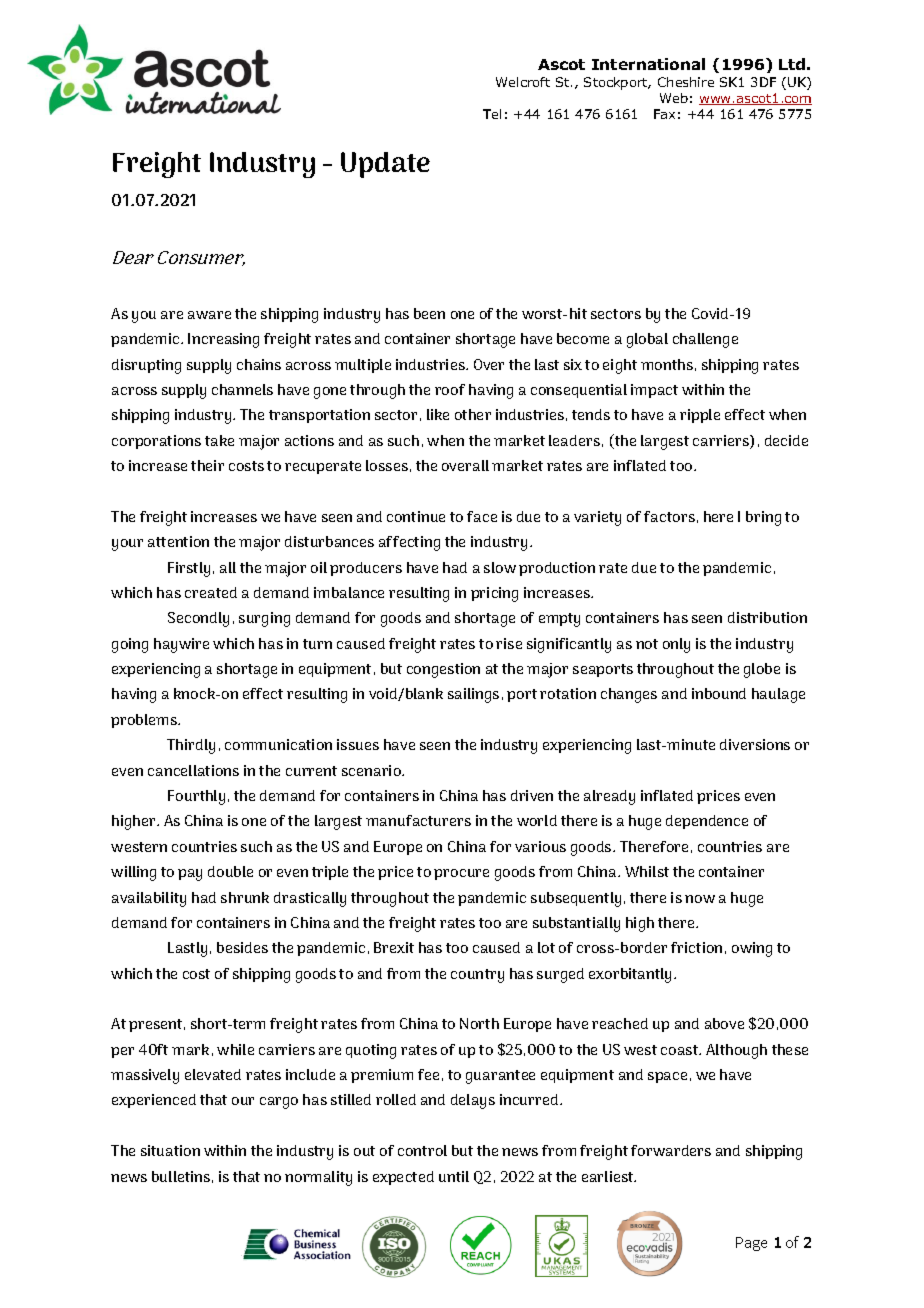 The height and width of the screenshot is (1308, 924). I want to click on procure, so click(461, 874).
